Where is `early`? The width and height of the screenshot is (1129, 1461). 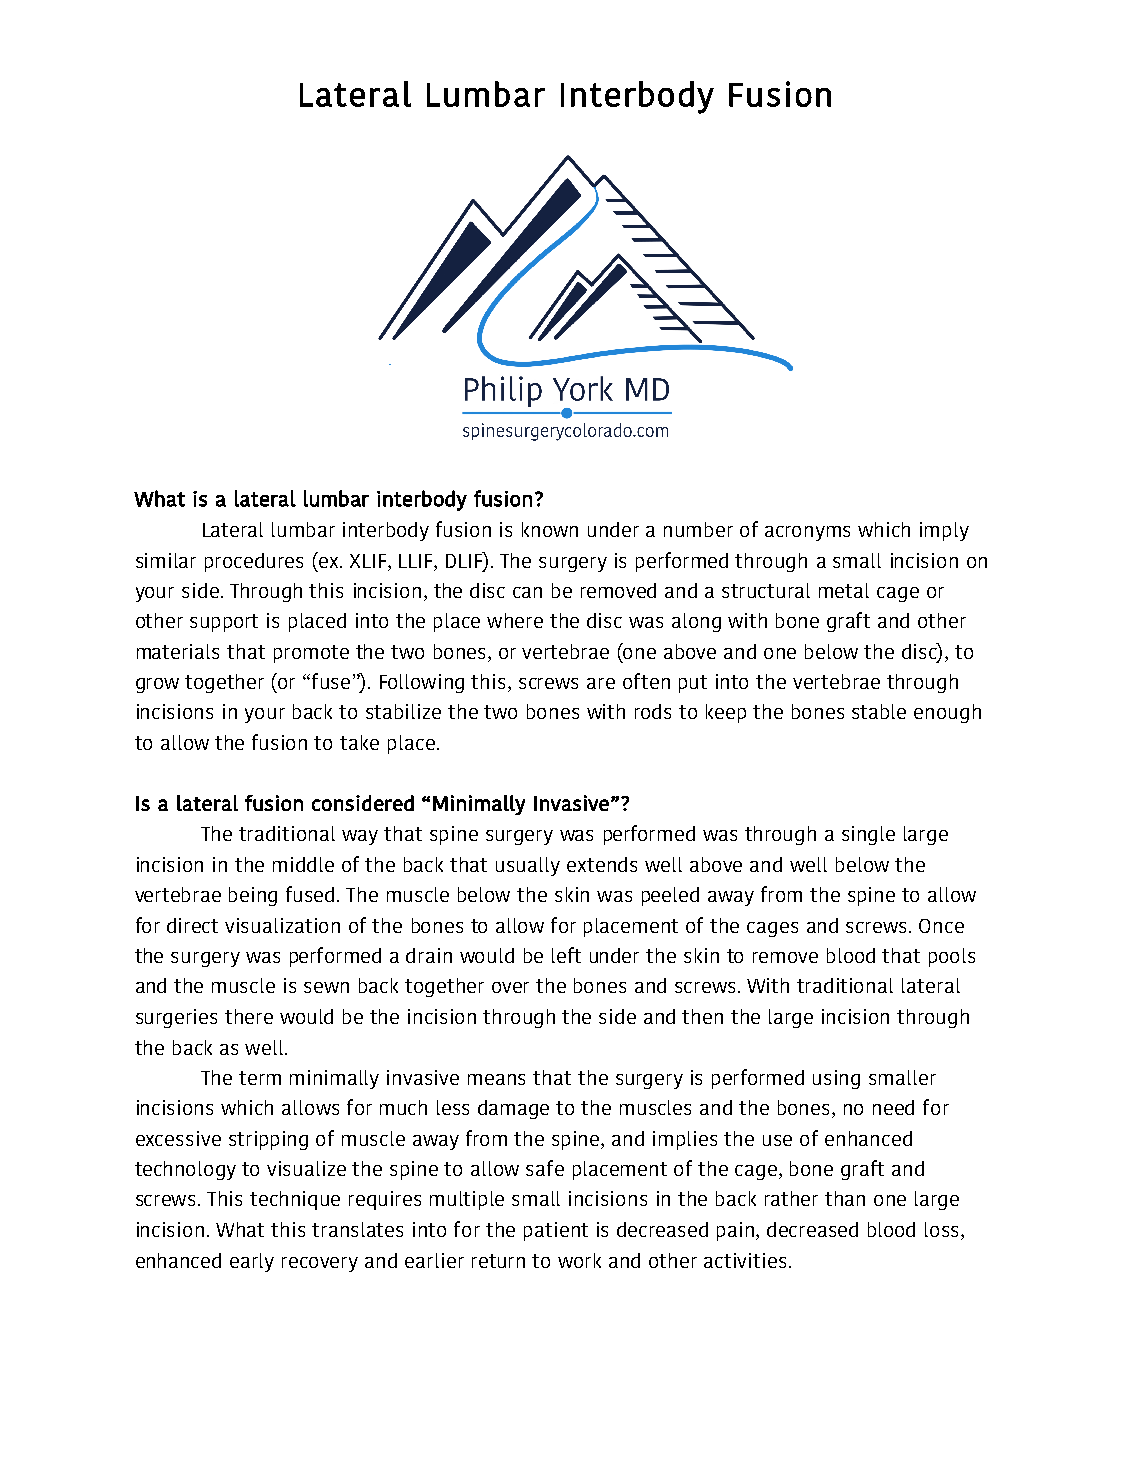 early is located at coordinates (252, 1262).
